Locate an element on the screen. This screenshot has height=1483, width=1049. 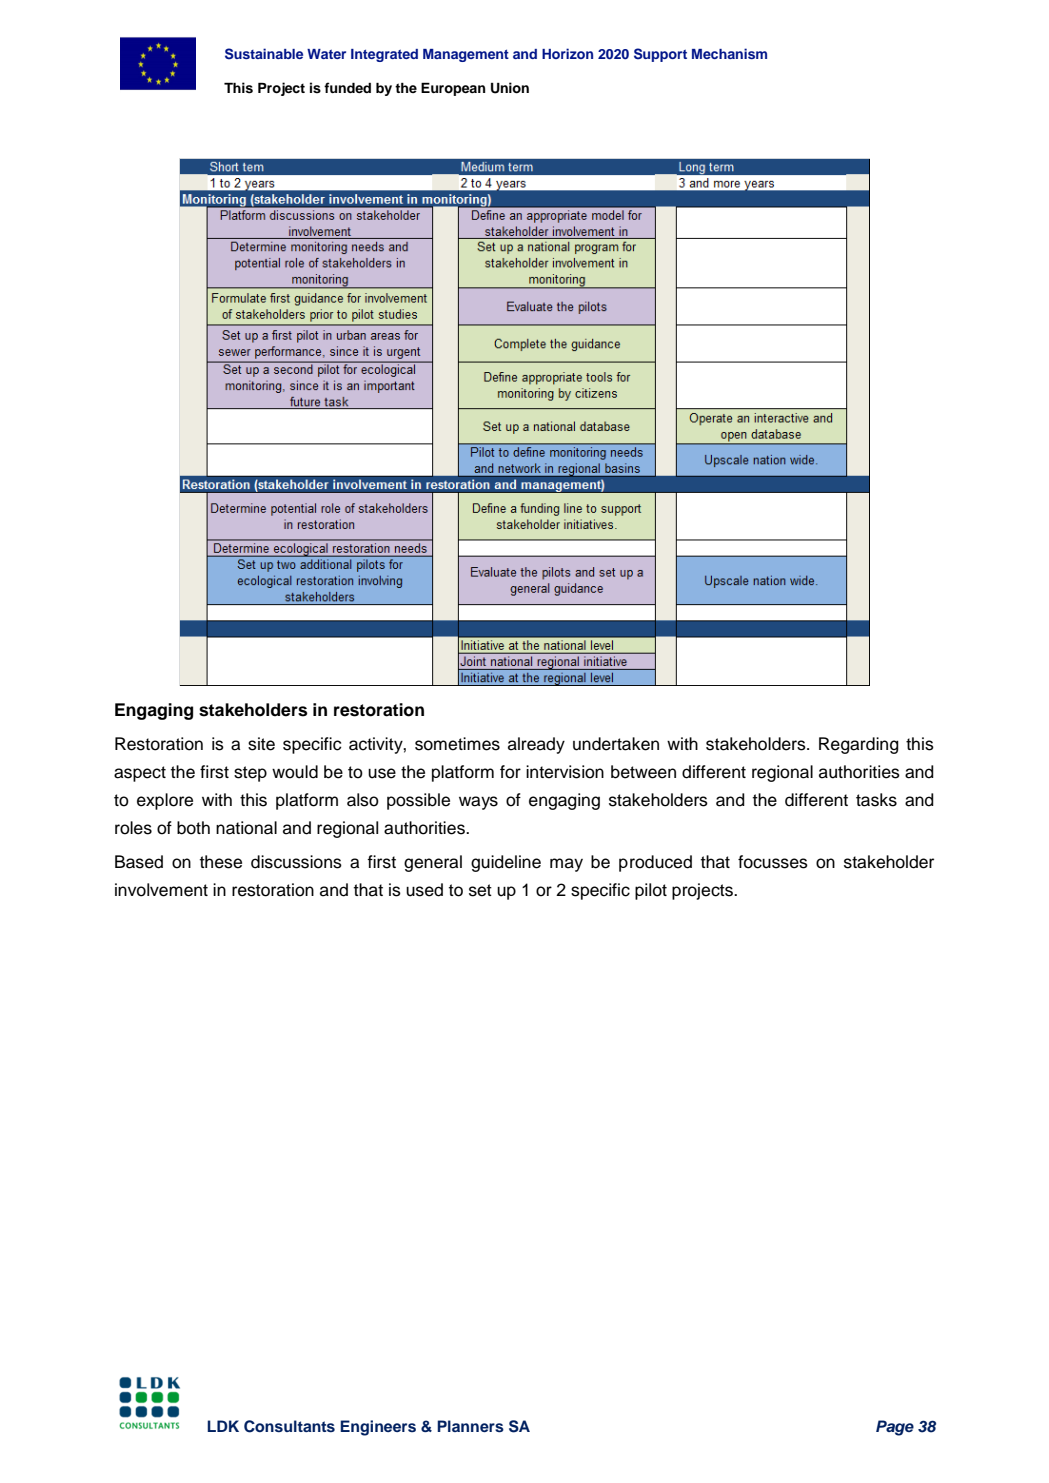
Sustainable is located at coordinates (264, 54).
